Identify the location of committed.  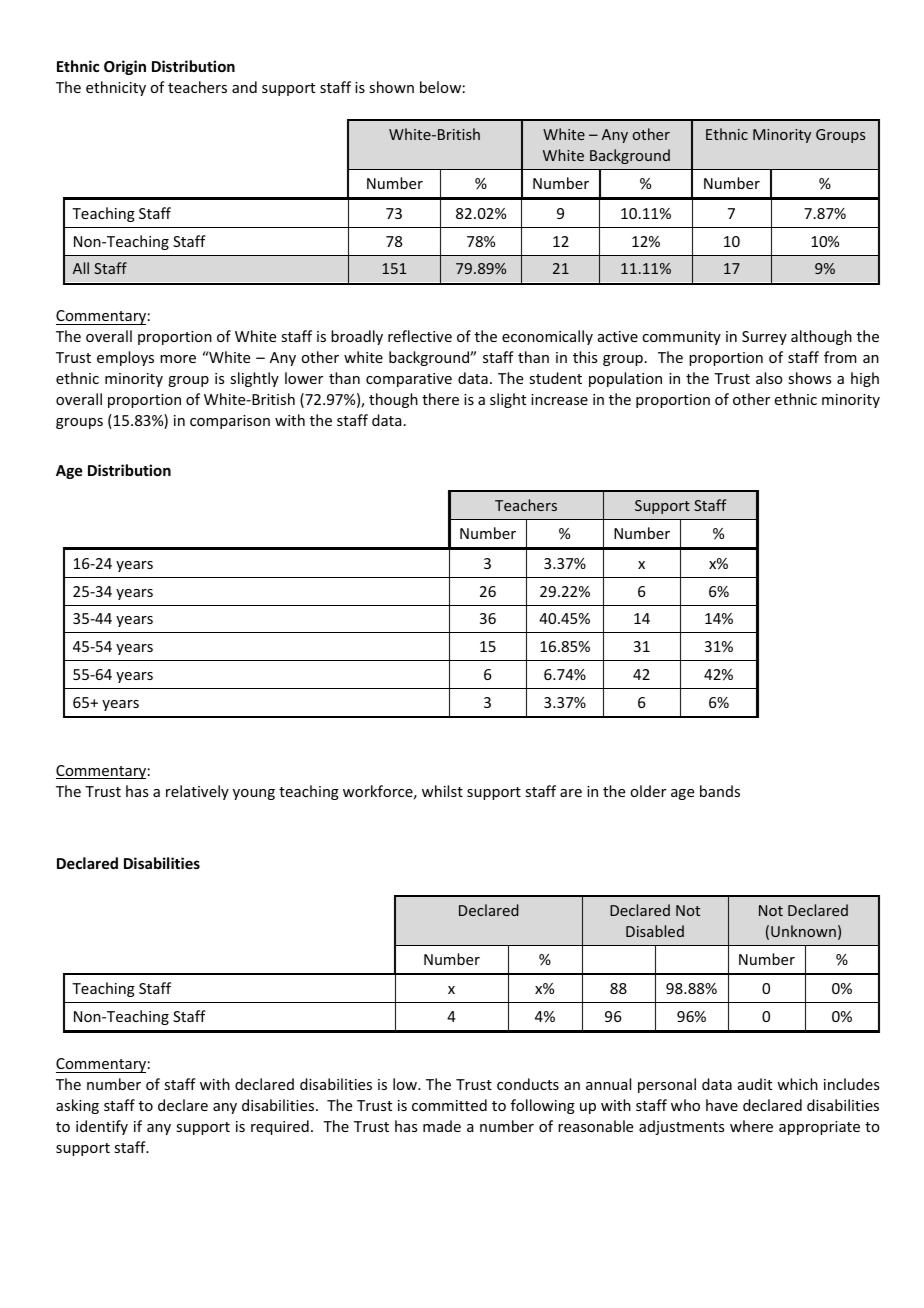
(449, 1105).
